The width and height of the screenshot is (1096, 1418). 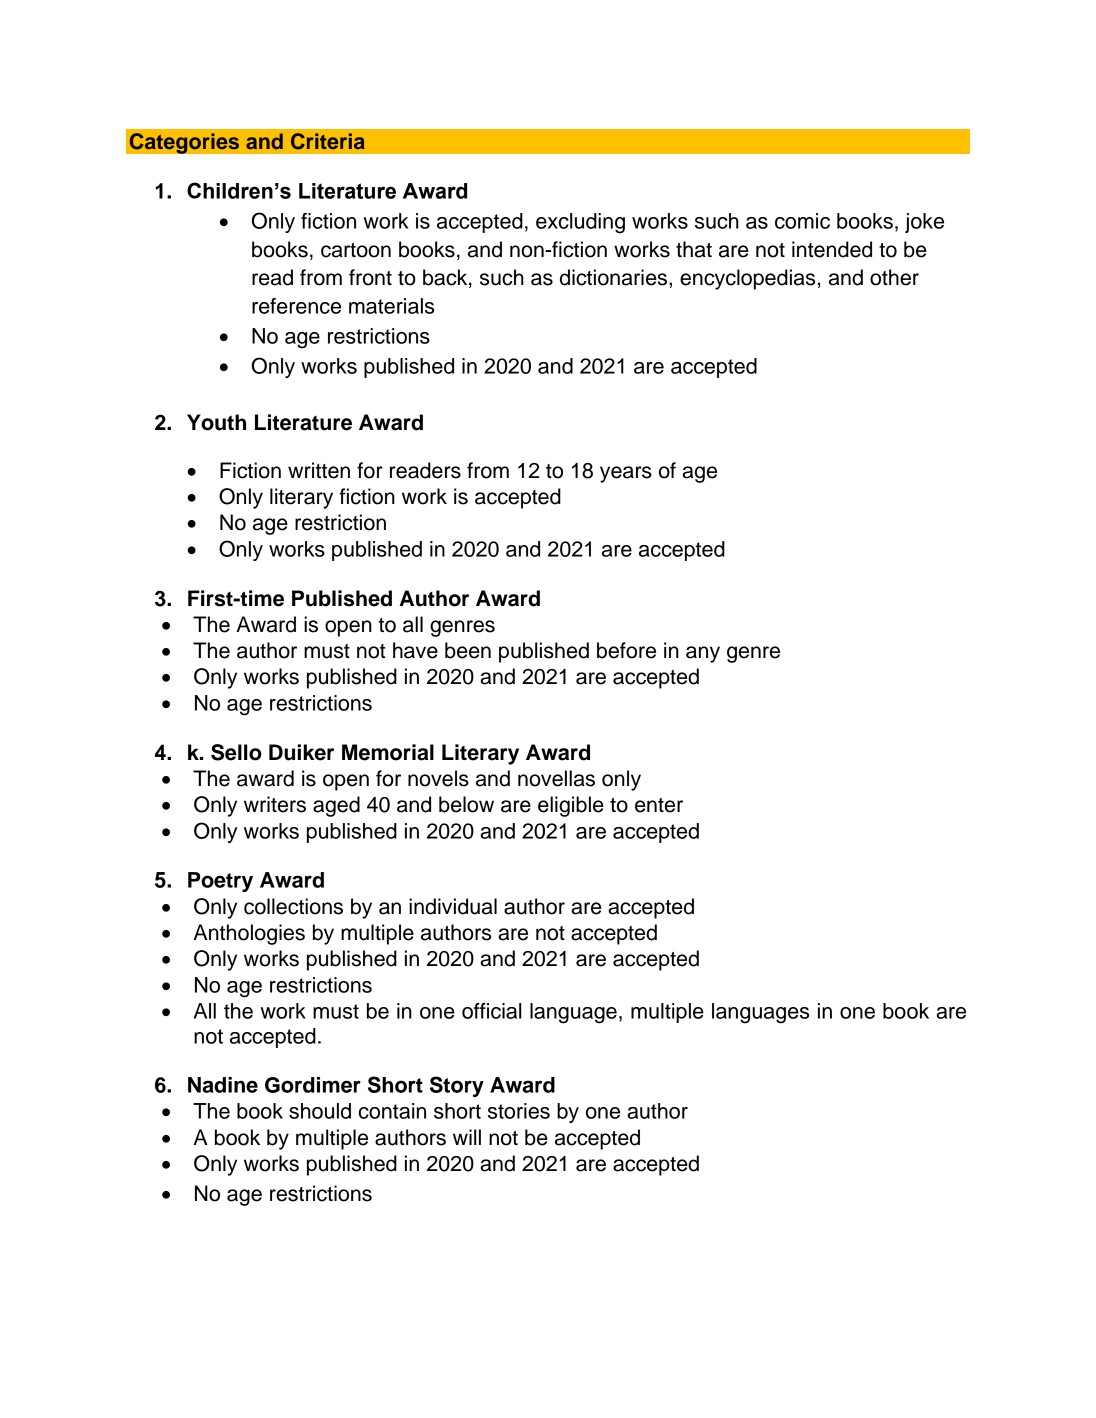 What do you see at coordinates (320, 1111) in the screenshot?
I see `should` at bounding box center [320, 1111].
